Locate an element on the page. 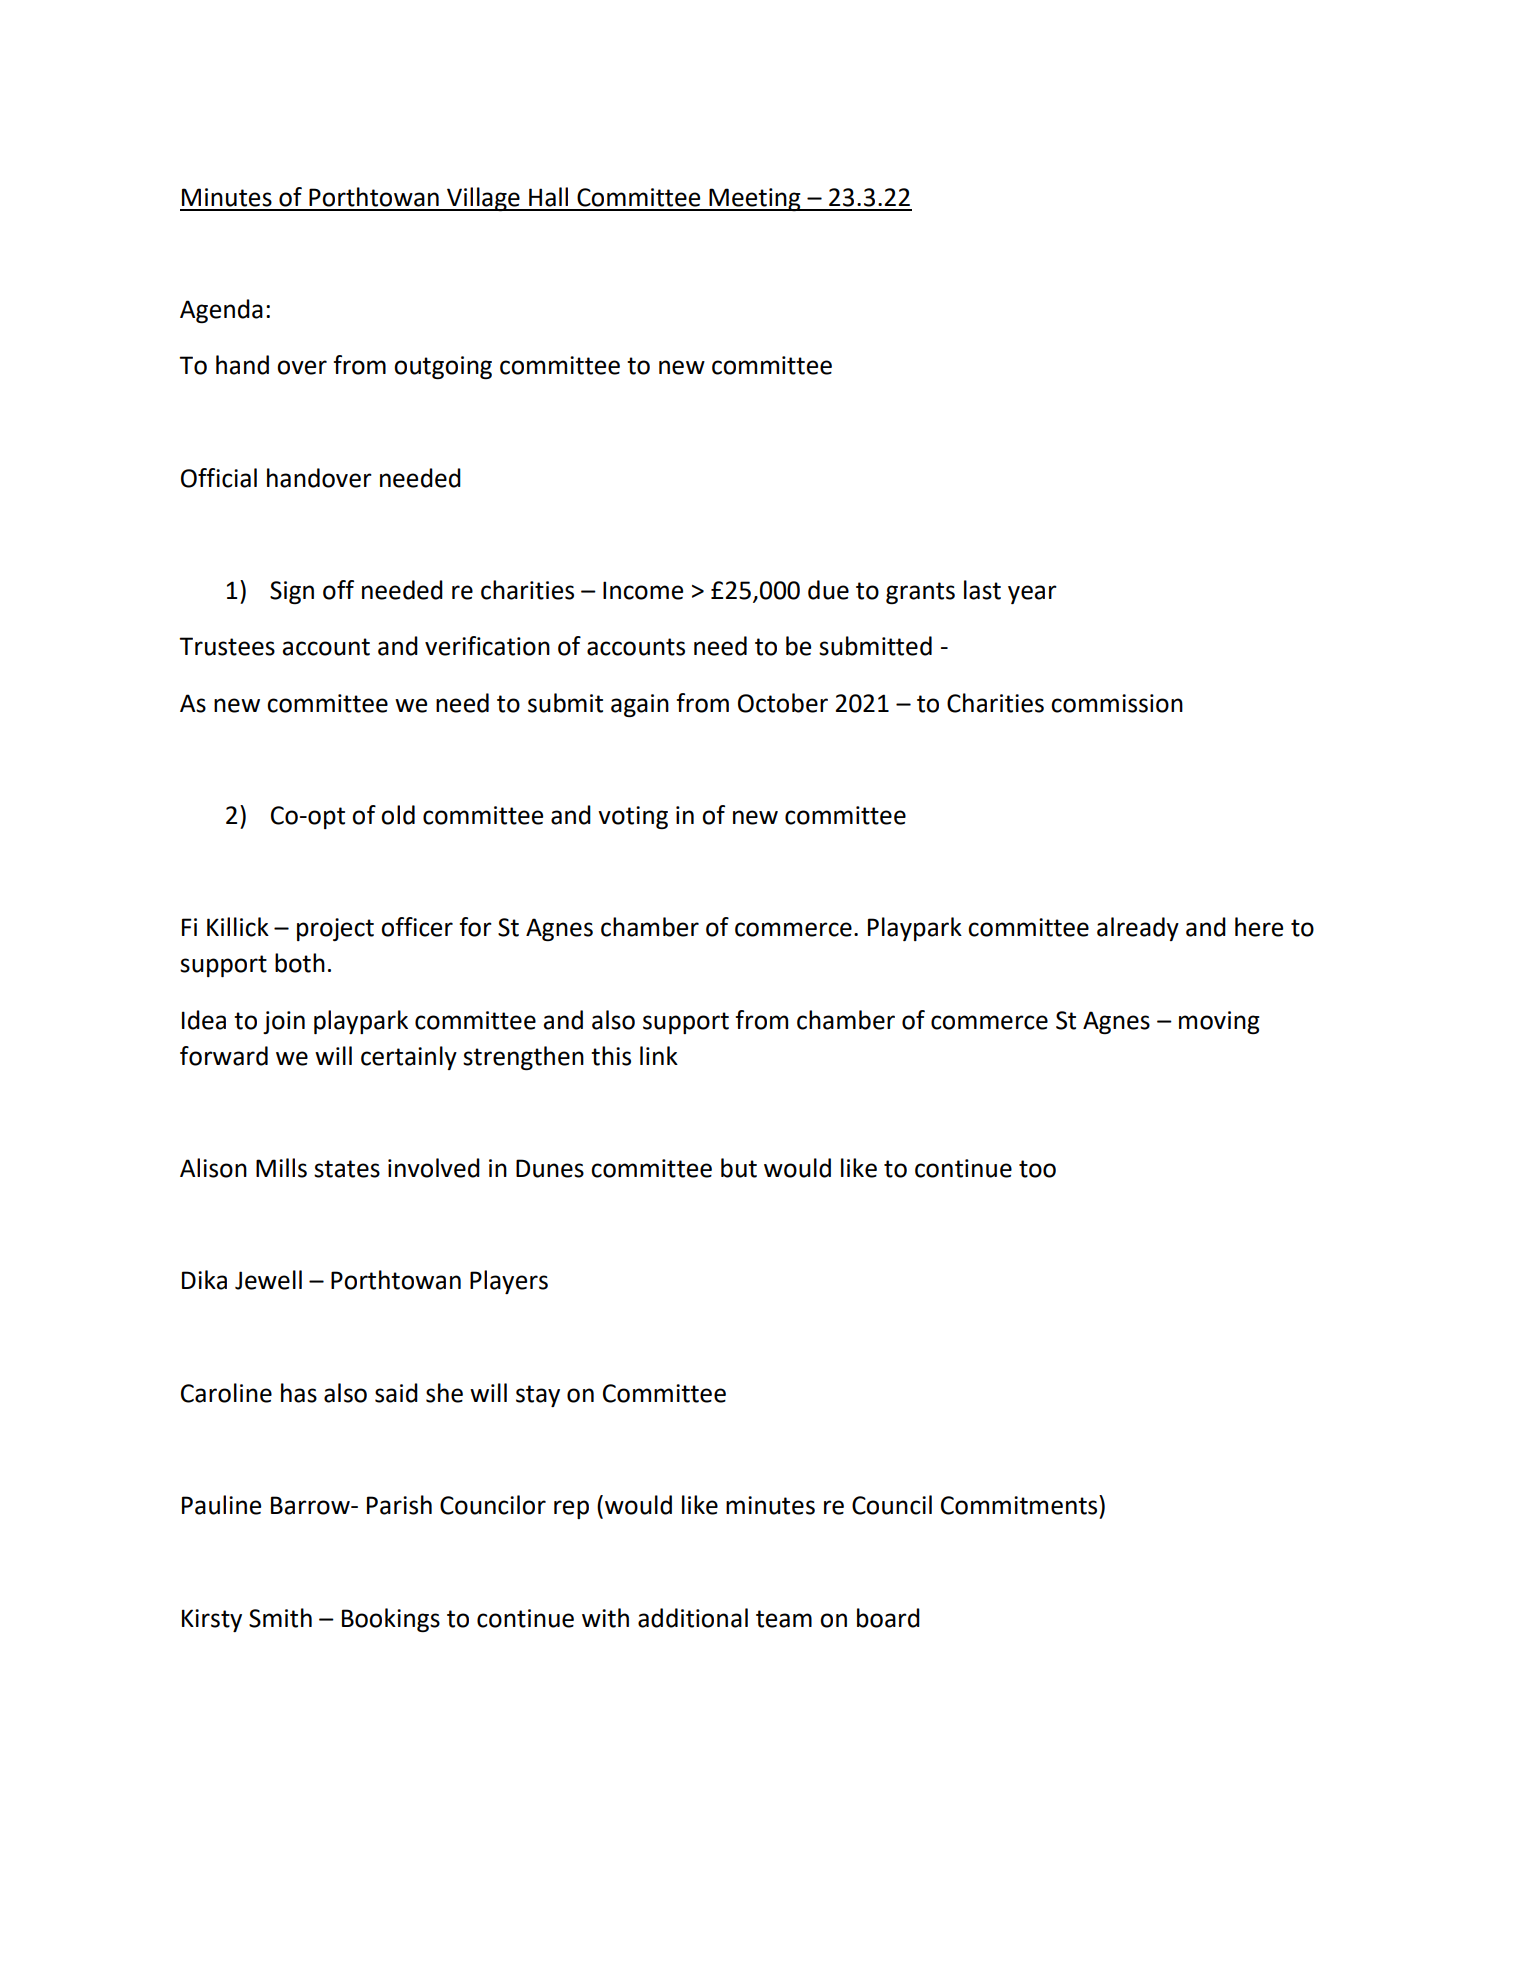 This document has height=1978, width=1529. additional is located at coordinates (693, 1618).
